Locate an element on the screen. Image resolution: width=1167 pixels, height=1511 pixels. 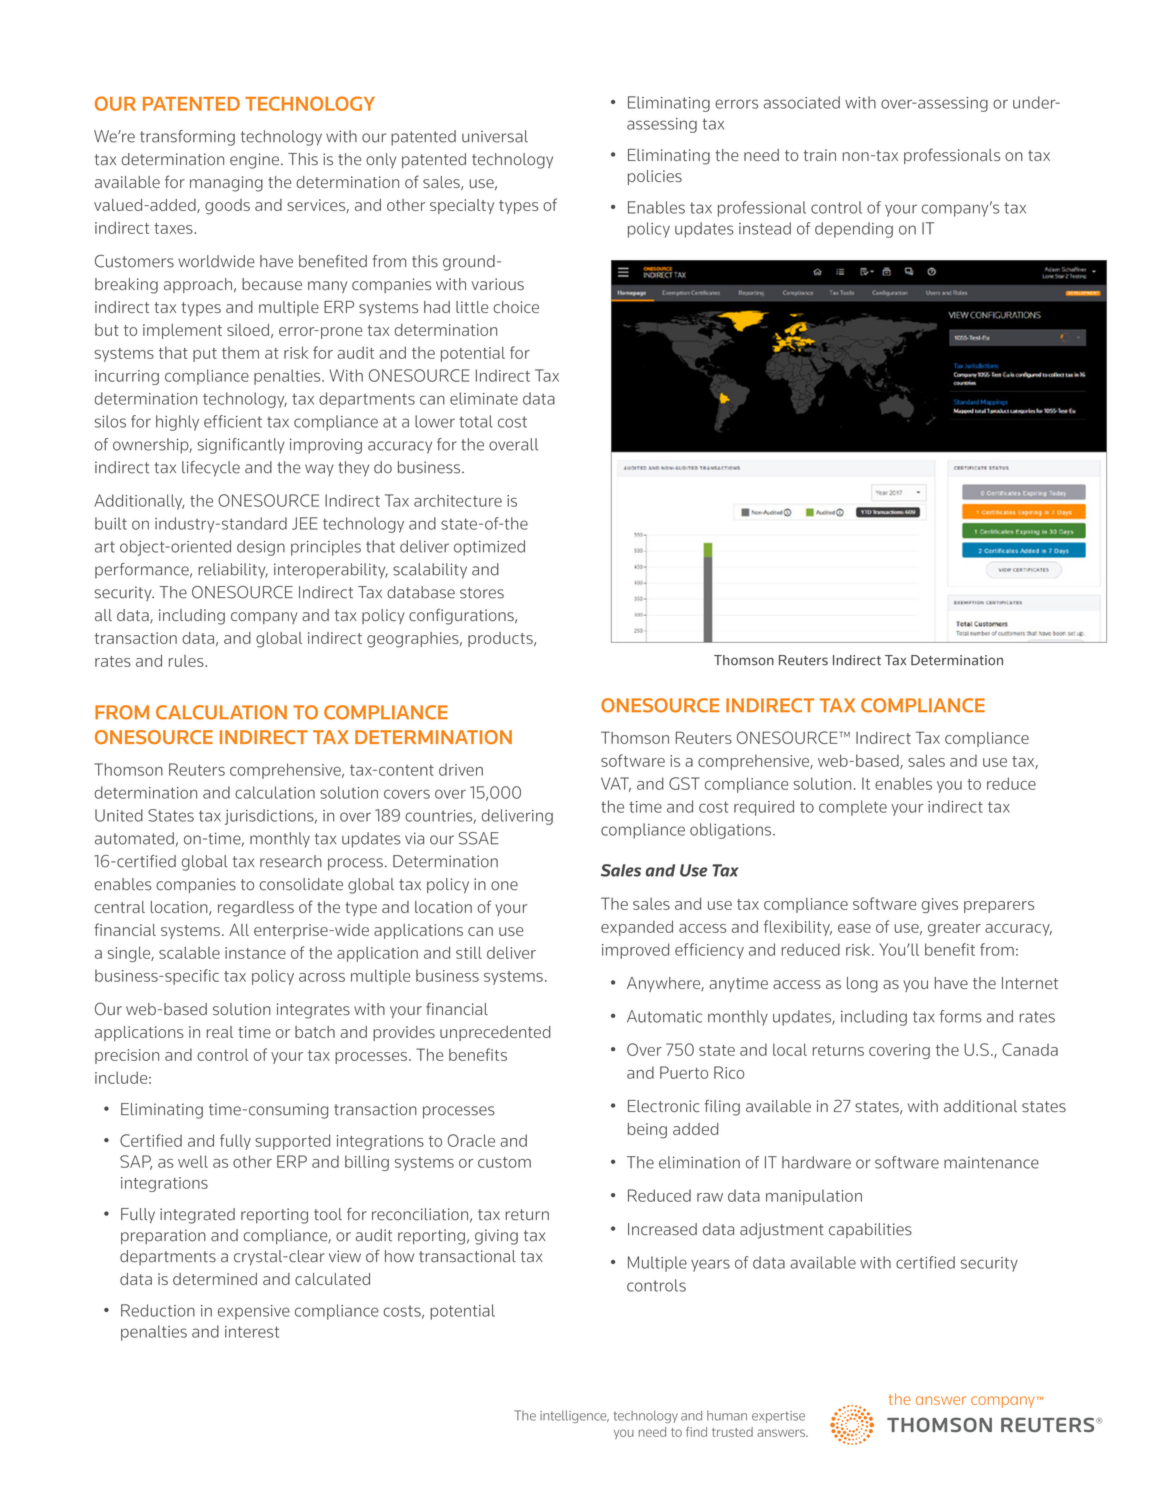
VAT is located at coordinates (616, 784).
